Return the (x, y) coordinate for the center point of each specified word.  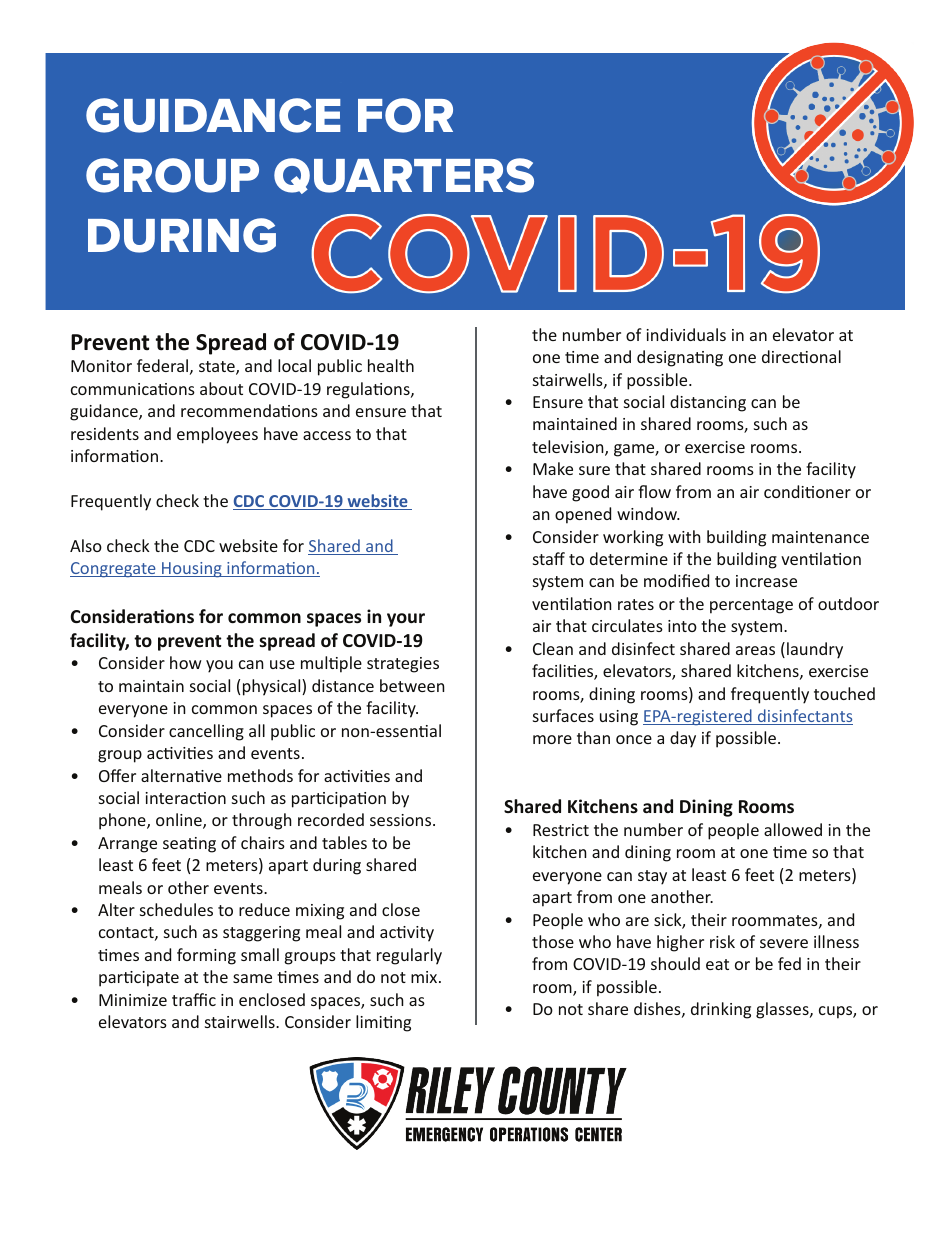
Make (553, 468)
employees (217, 435)
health (391, 365)
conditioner (807, 491)
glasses (783, 1010)
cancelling (206, 732)
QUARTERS (404, 176)
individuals (686, 334)
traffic (194, 999)
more (552, 739)
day (683, 739)
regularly (409, 956)
